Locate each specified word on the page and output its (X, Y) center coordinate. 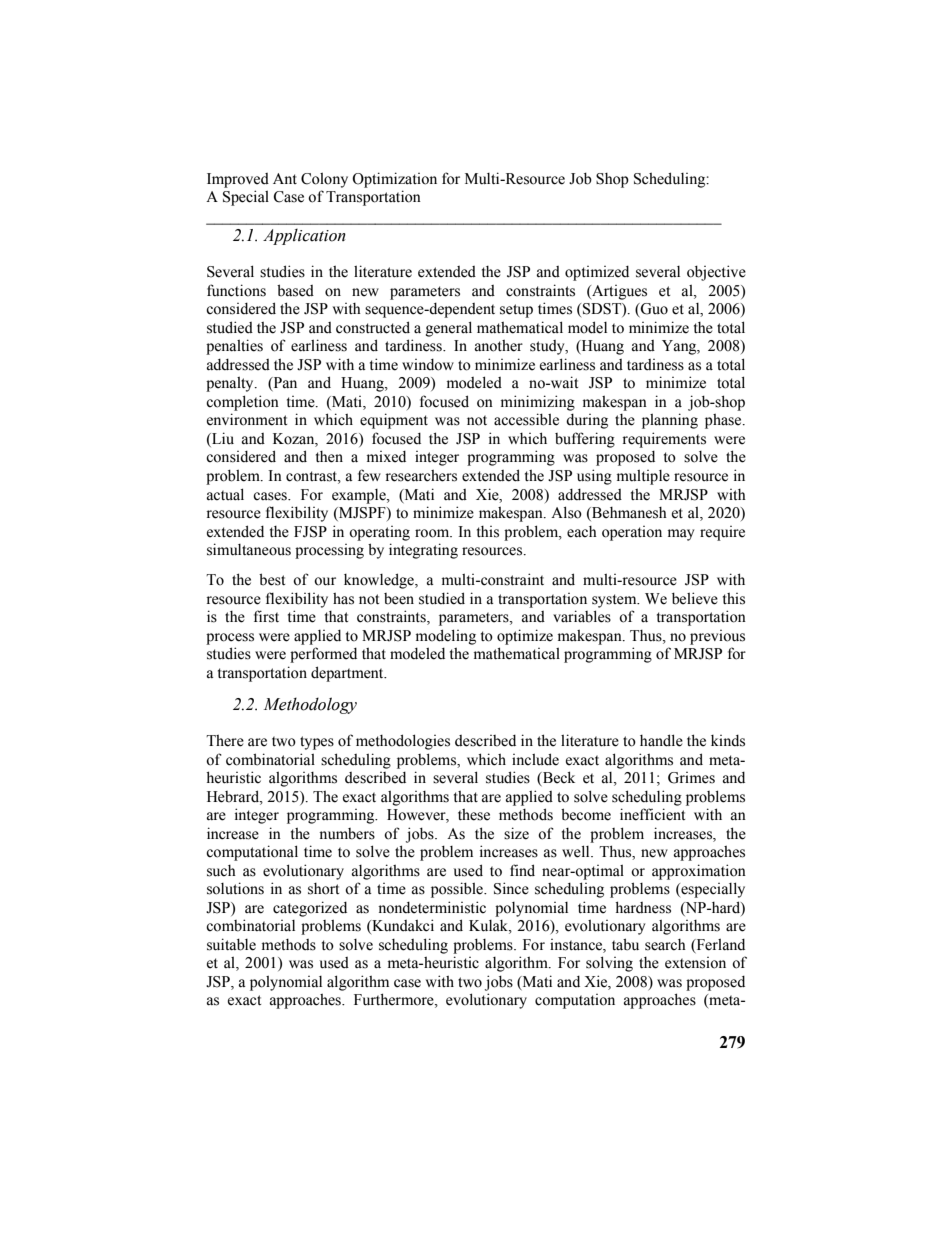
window (428, 365)
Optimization (394, 180)
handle (661, 740)
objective (716, 273)
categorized (310, 909)
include (535, 759)
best (272, 579)
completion (242, 403)
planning (670, 421)
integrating (423, 551)
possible (458, 890)
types (317, 743)
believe (695, 598)
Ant (285, 178)
